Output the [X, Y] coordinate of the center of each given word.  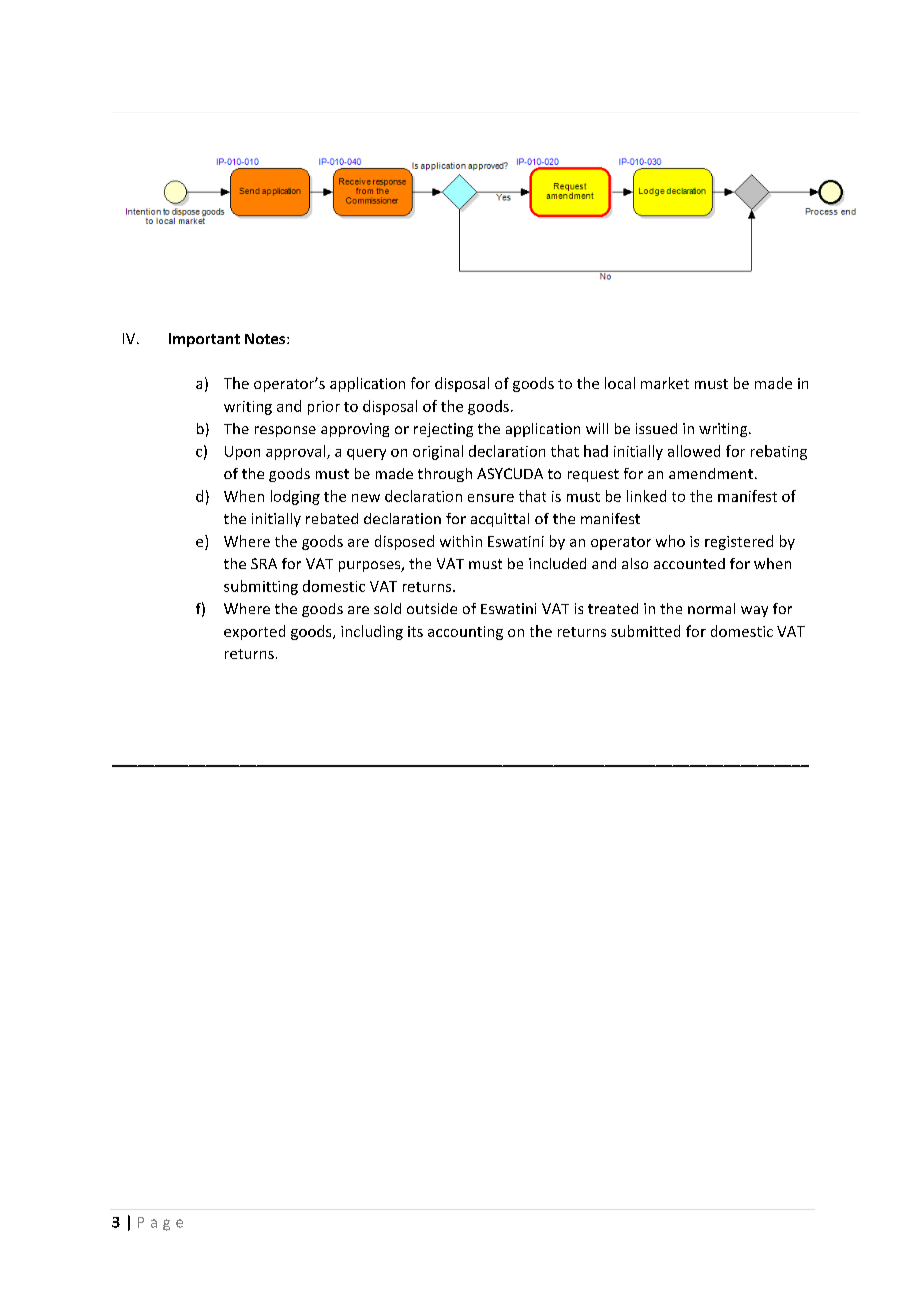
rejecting [443, 430]
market [665, 383]
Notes [266, 338]
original [438, 452]
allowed [694, 451]
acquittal [500, 520]
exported [254, 632]
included [557, 563]
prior [324, 408]
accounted [689, 563]
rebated [332, 518]
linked [646, 496]
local [620, 383]
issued [656, 428]
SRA [264, 563]
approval [297, 452]
